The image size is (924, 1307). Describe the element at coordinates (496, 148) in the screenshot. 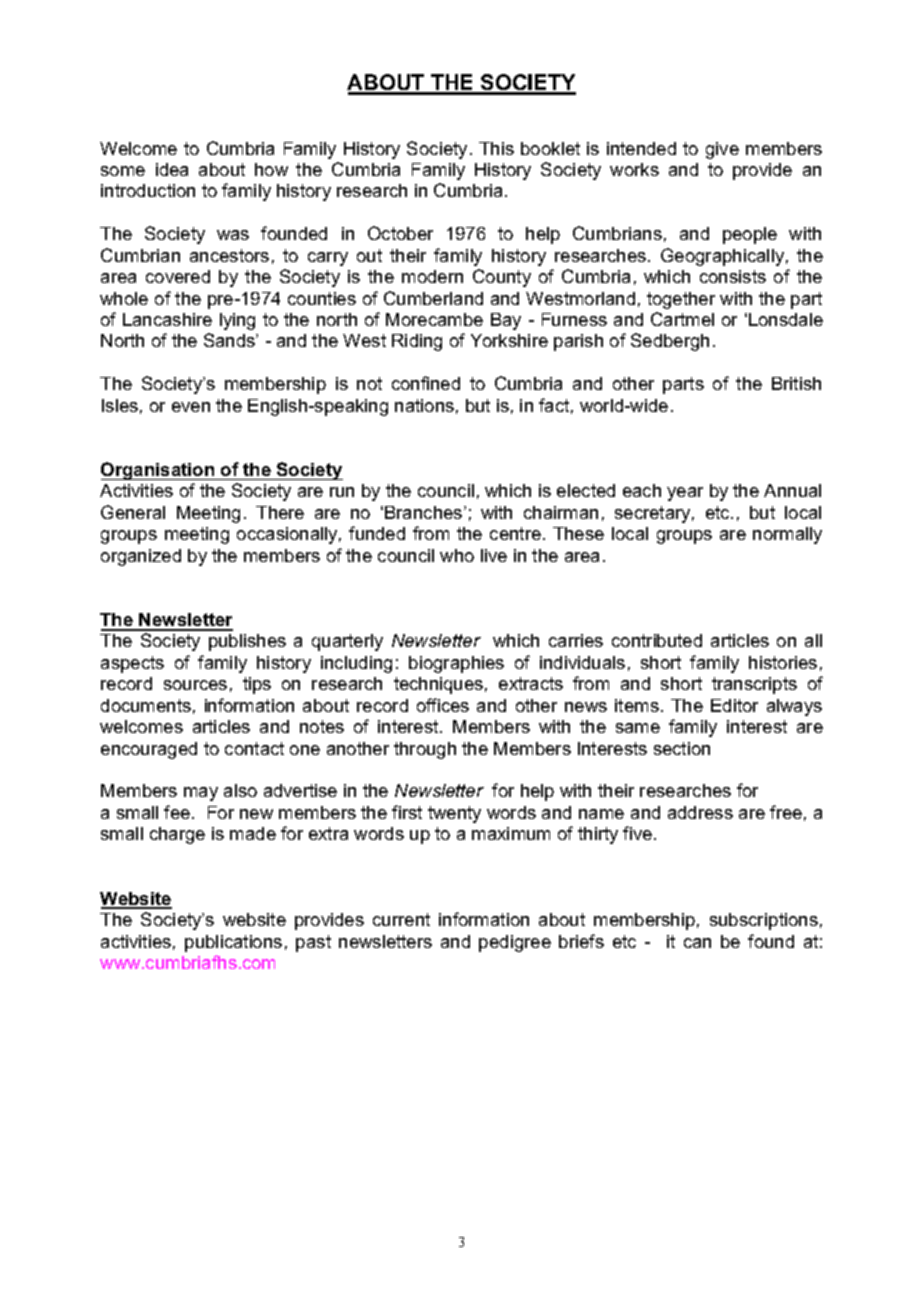

I see `This` at that location.
